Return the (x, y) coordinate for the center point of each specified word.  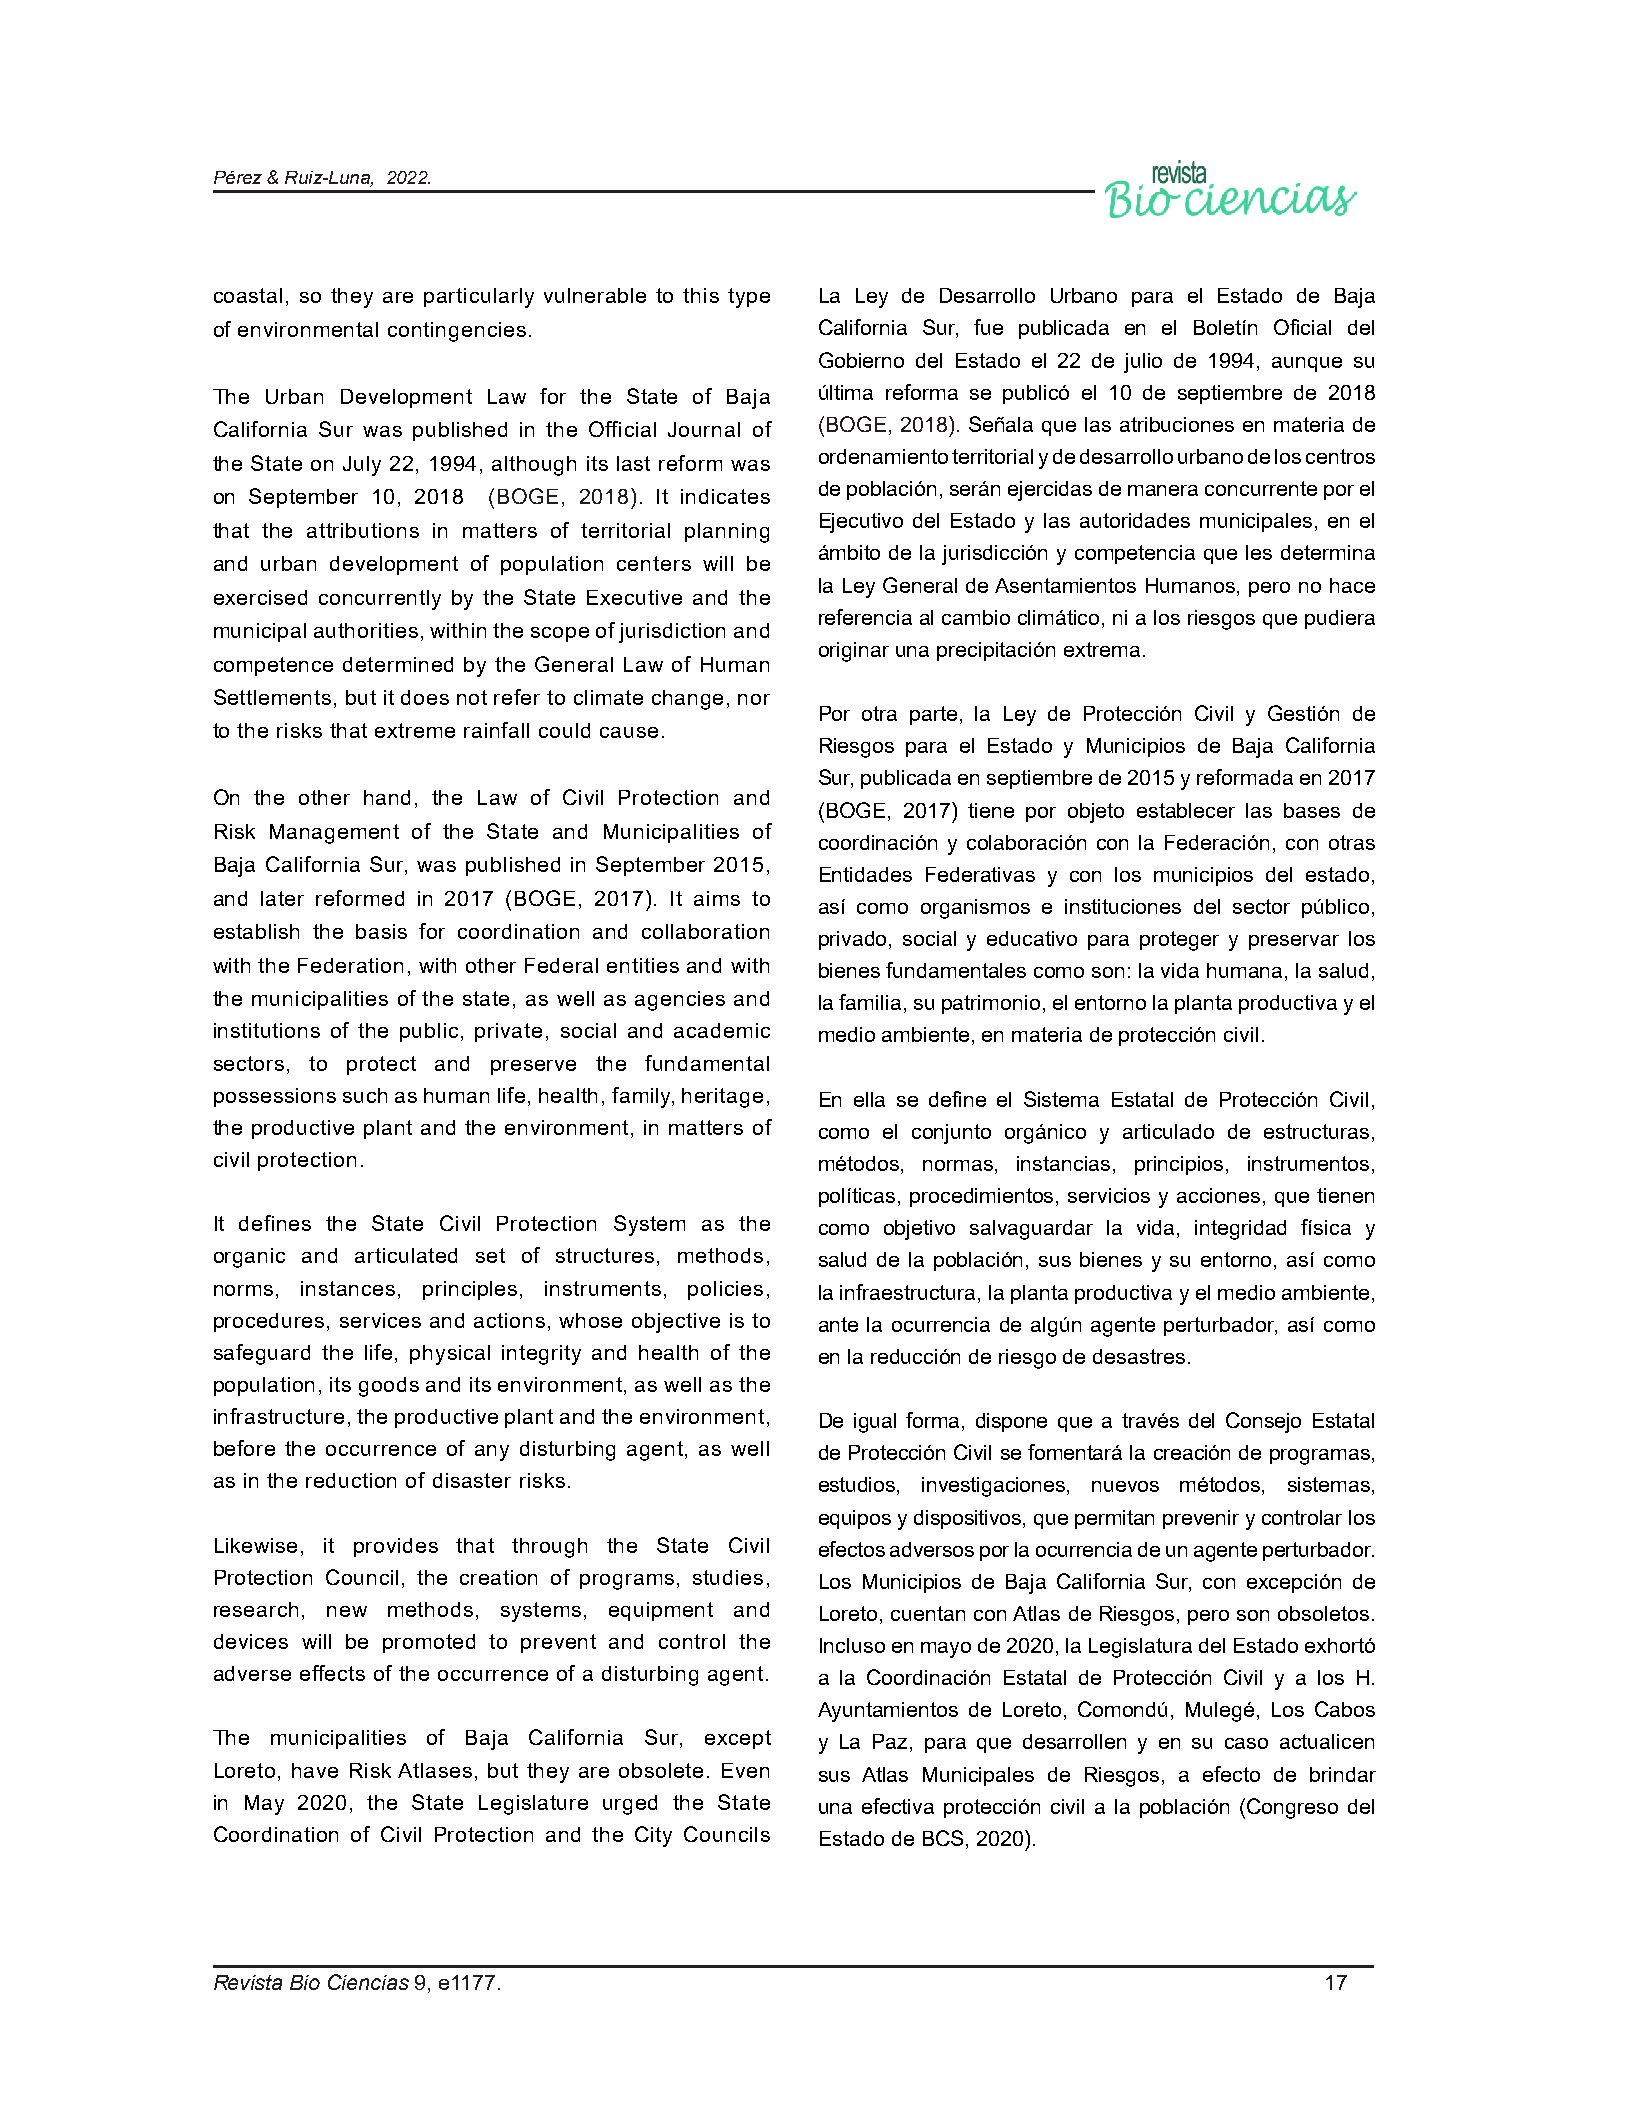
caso (1246, 1743)
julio (1143, 363)
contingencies (457, 332)
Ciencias (368, 1982)
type (749, 298)
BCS (943, 1838)
